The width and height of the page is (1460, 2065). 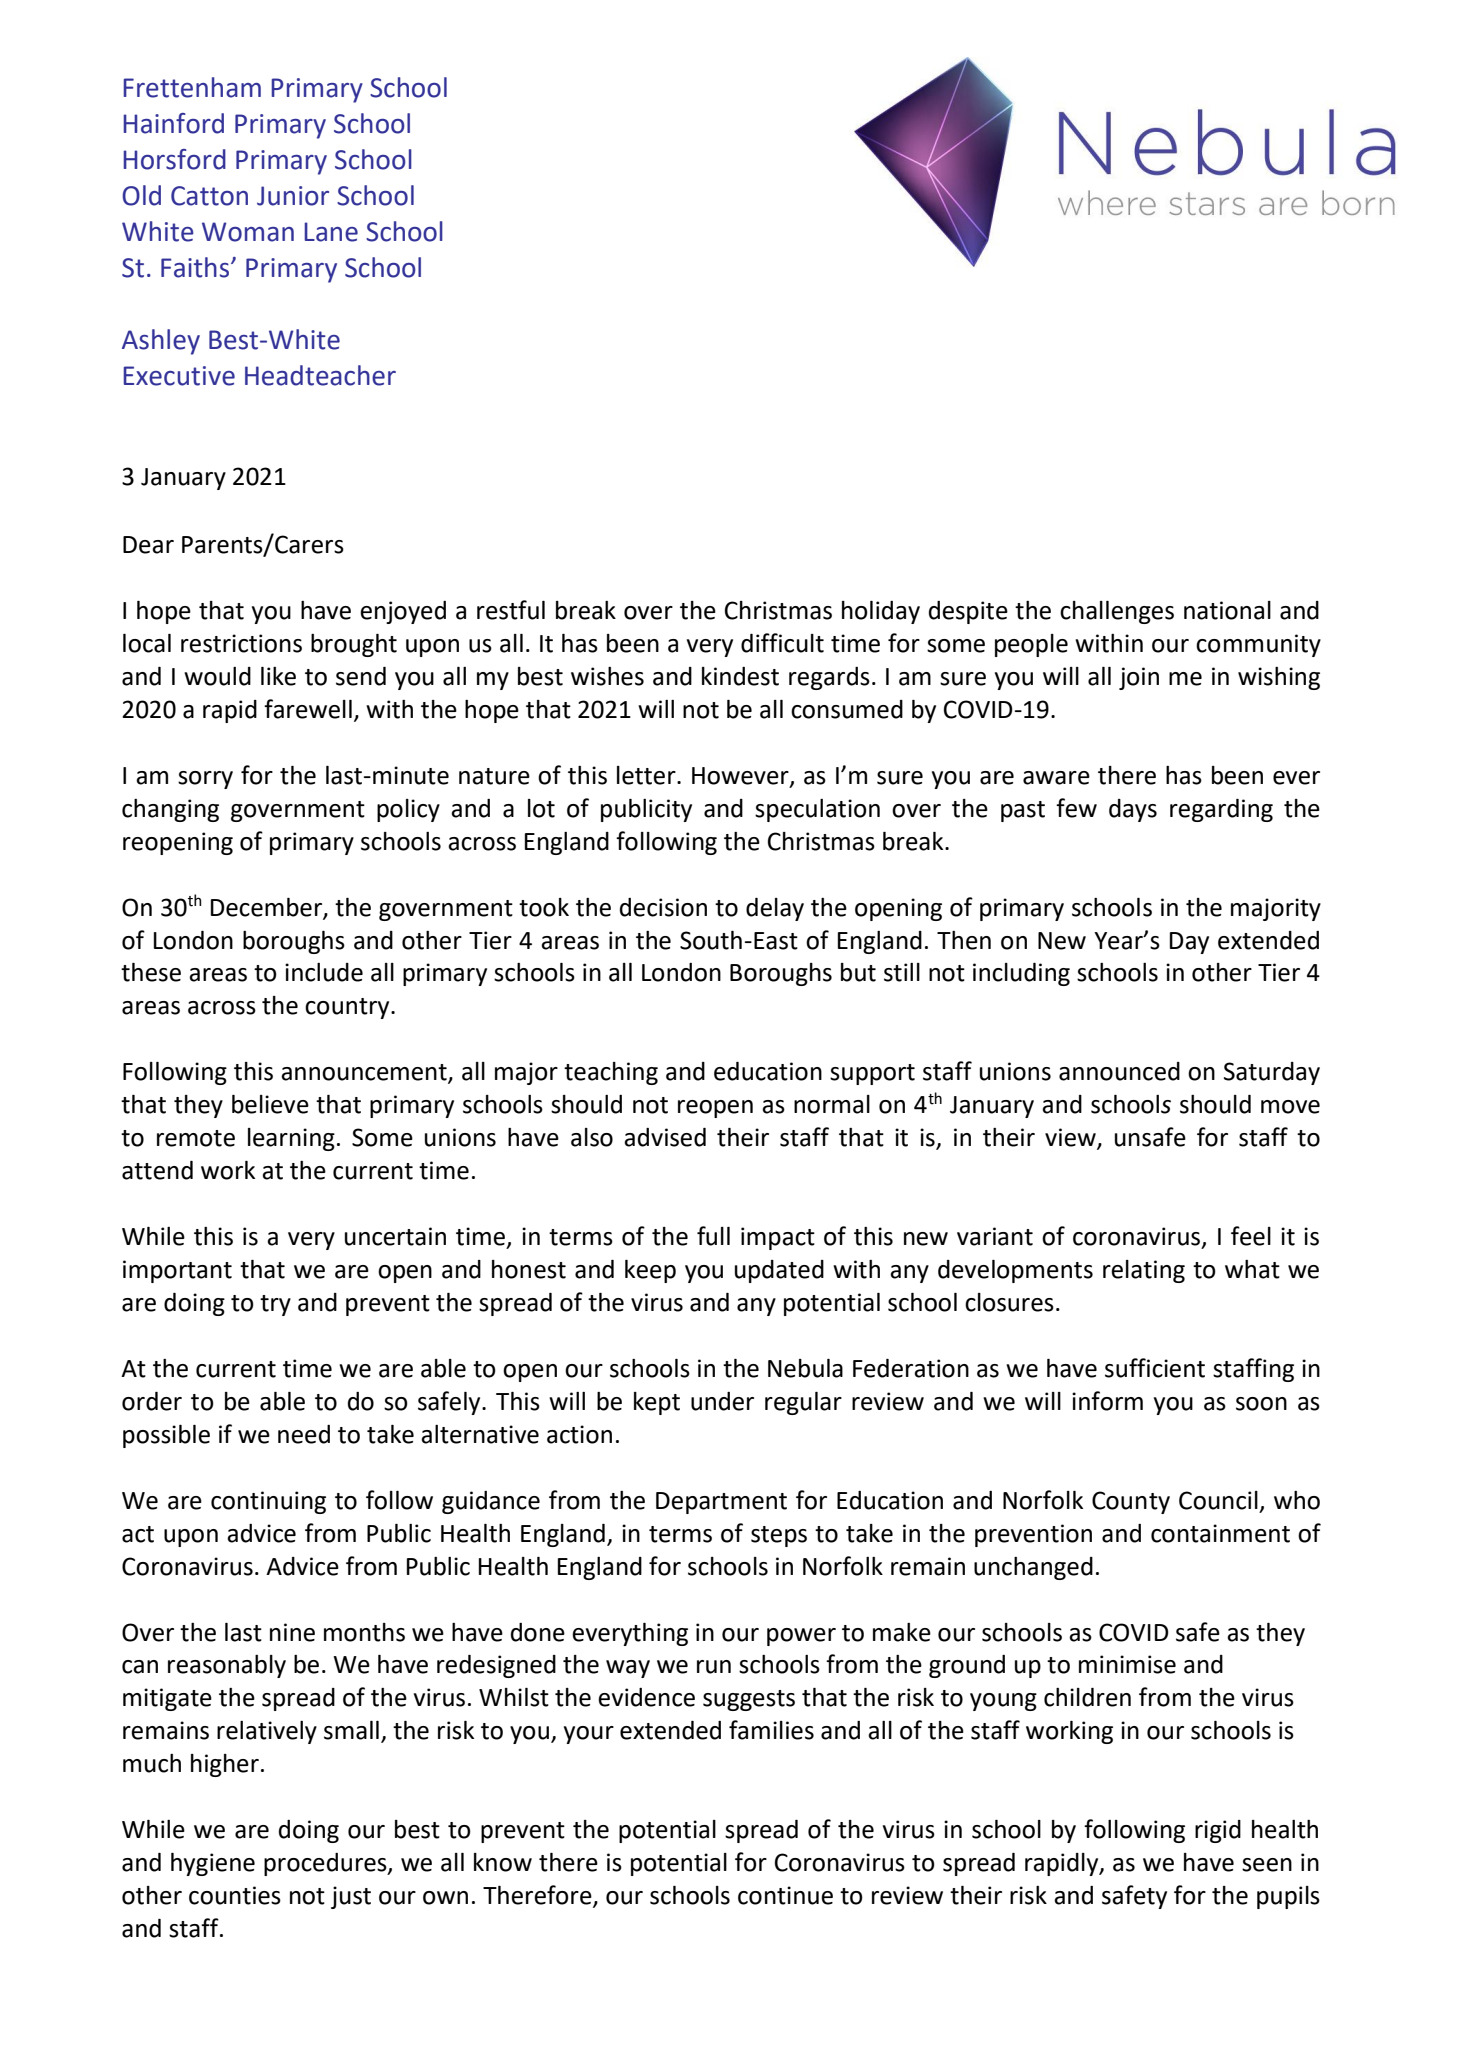 I want to click on challenges, so click(x=1117, y=612).
